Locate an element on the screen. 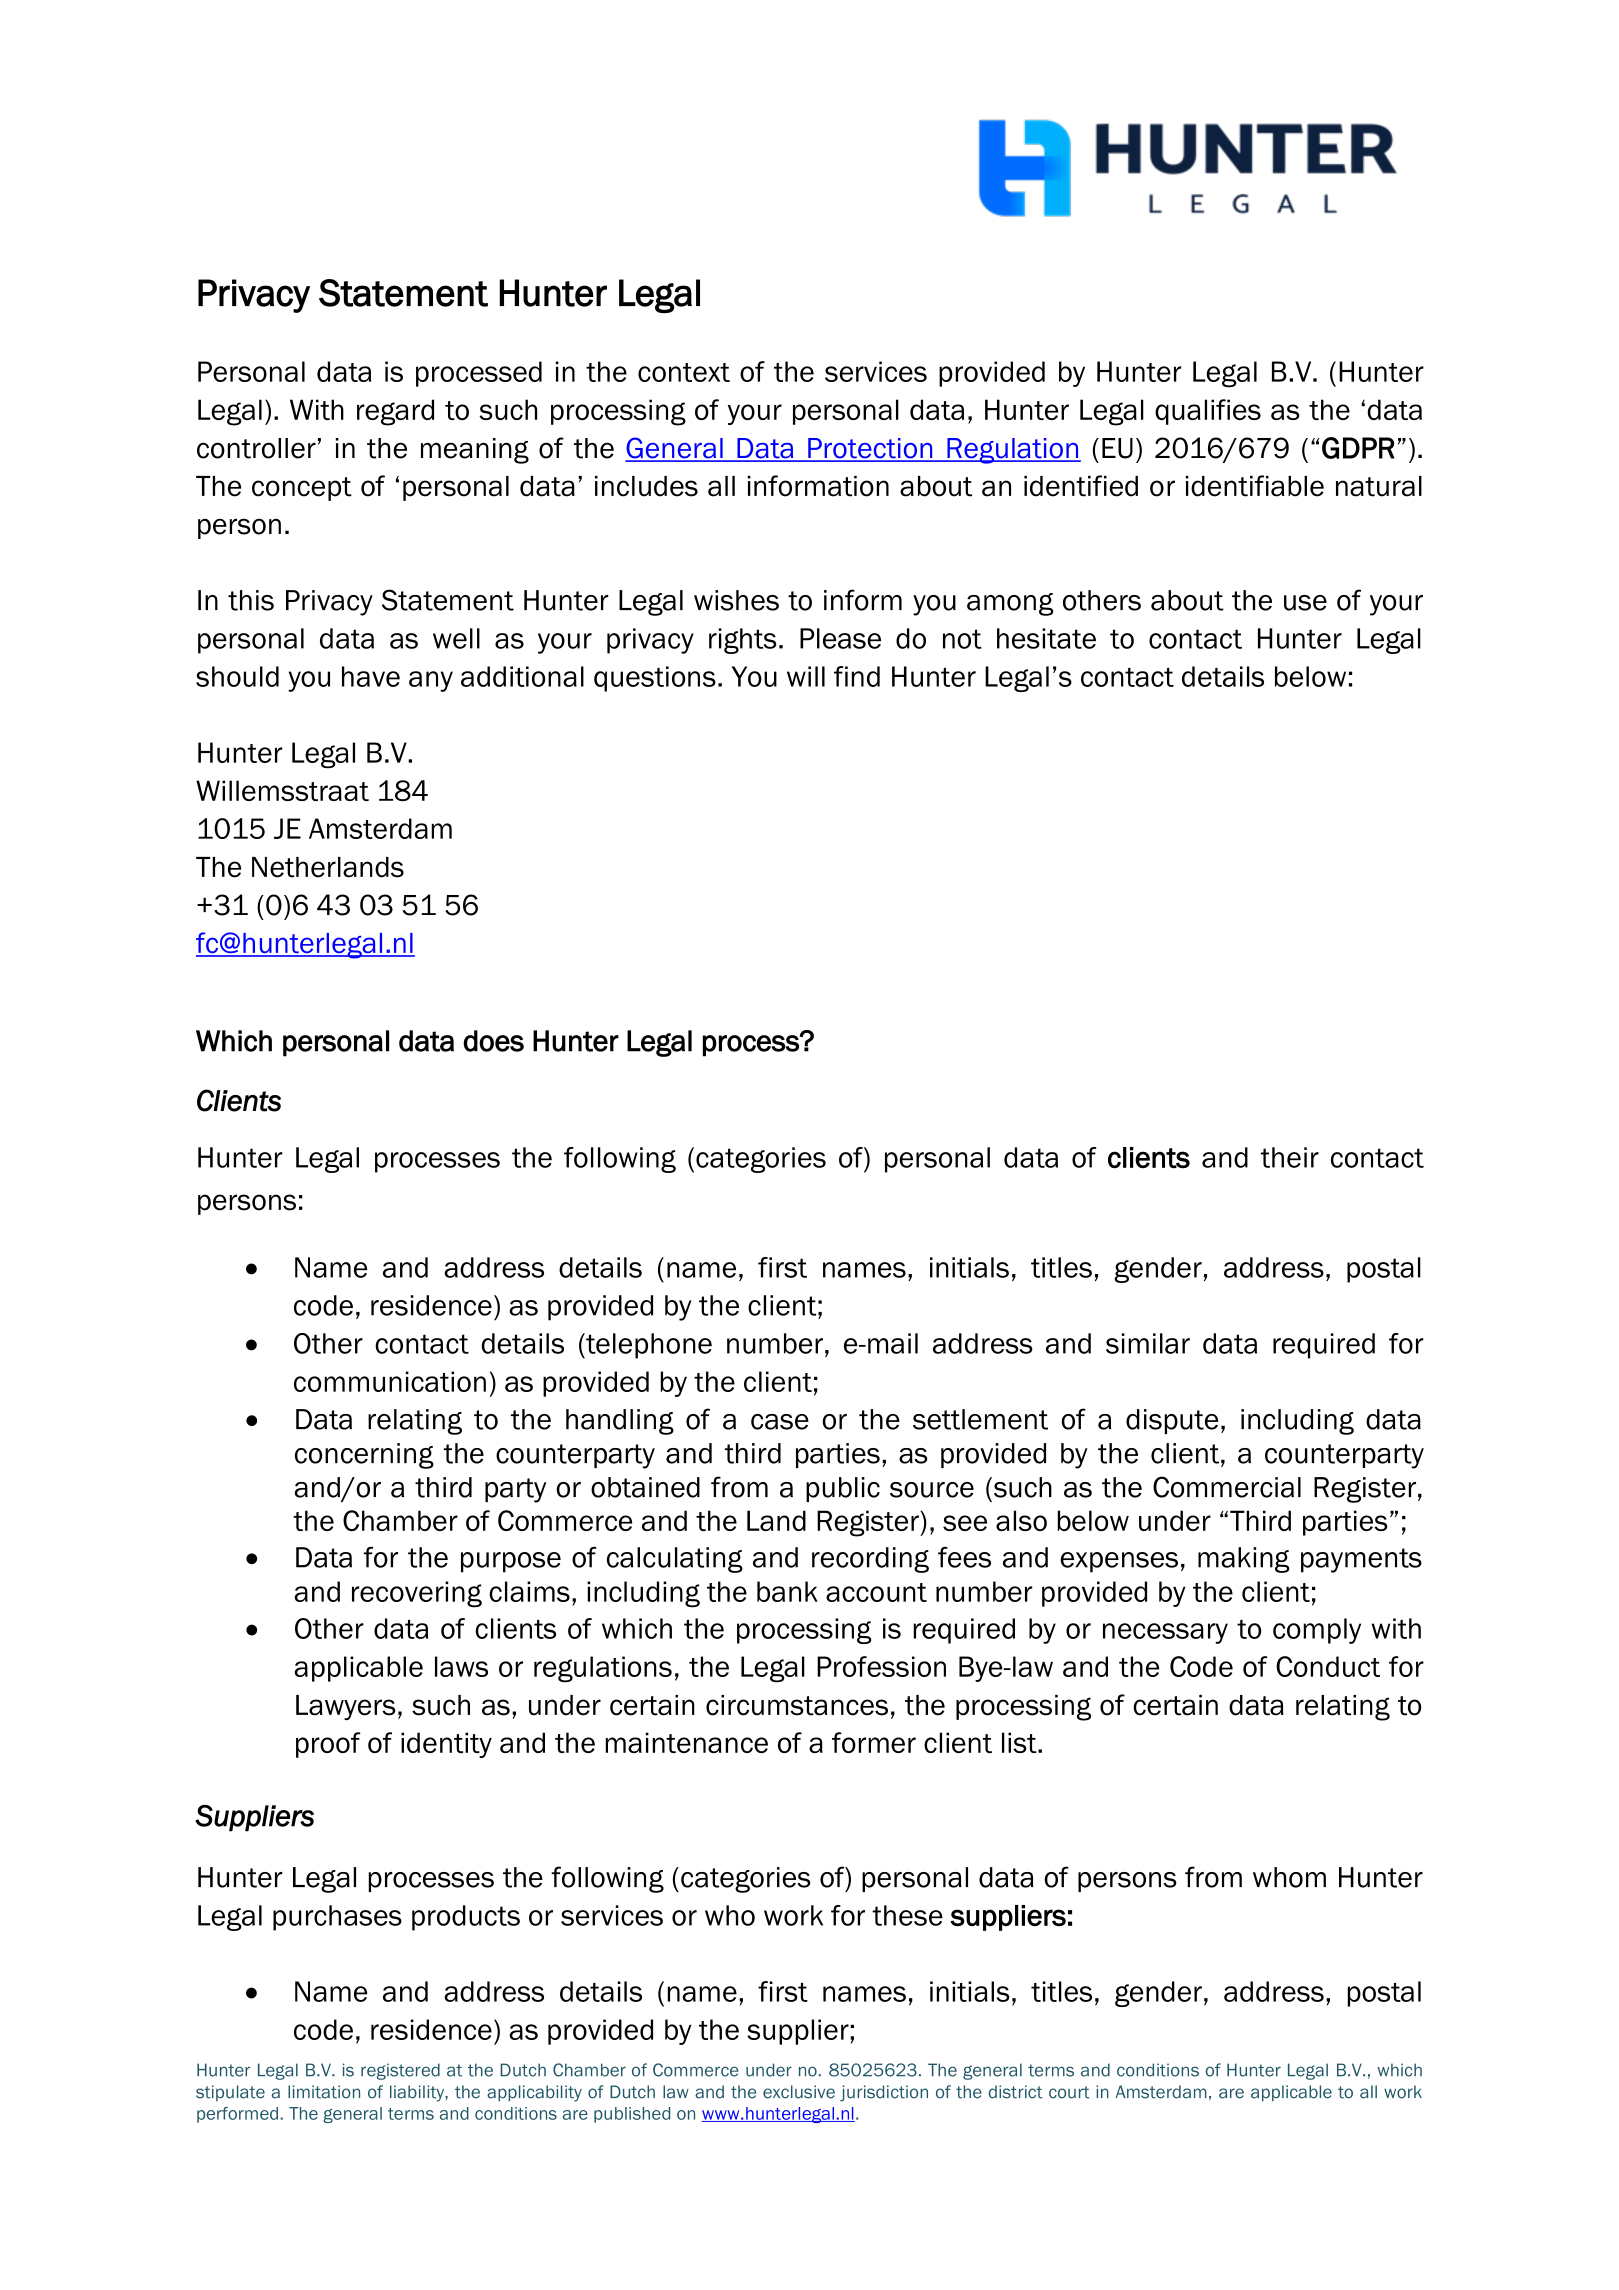 Image resolution: width=1619 pixels, height=2290 pixels. their is located at coordinates (1290, 1157).
